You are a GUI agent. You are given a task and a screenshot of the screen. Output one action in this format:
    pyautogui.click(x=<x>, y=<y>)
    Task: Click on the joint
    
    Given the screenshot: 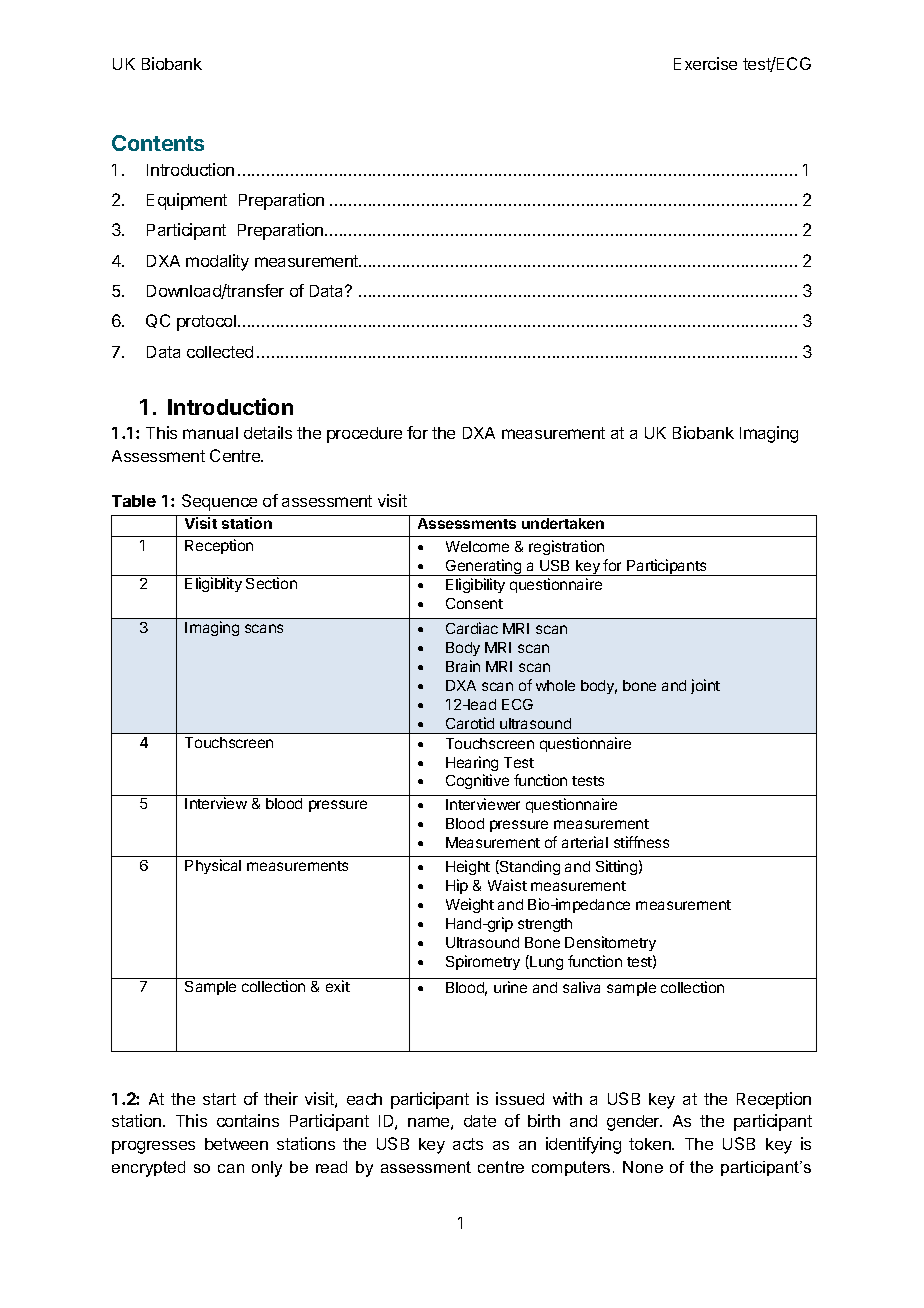 What is the action you would take?
    pyautogui.click(x=705, y=686)
